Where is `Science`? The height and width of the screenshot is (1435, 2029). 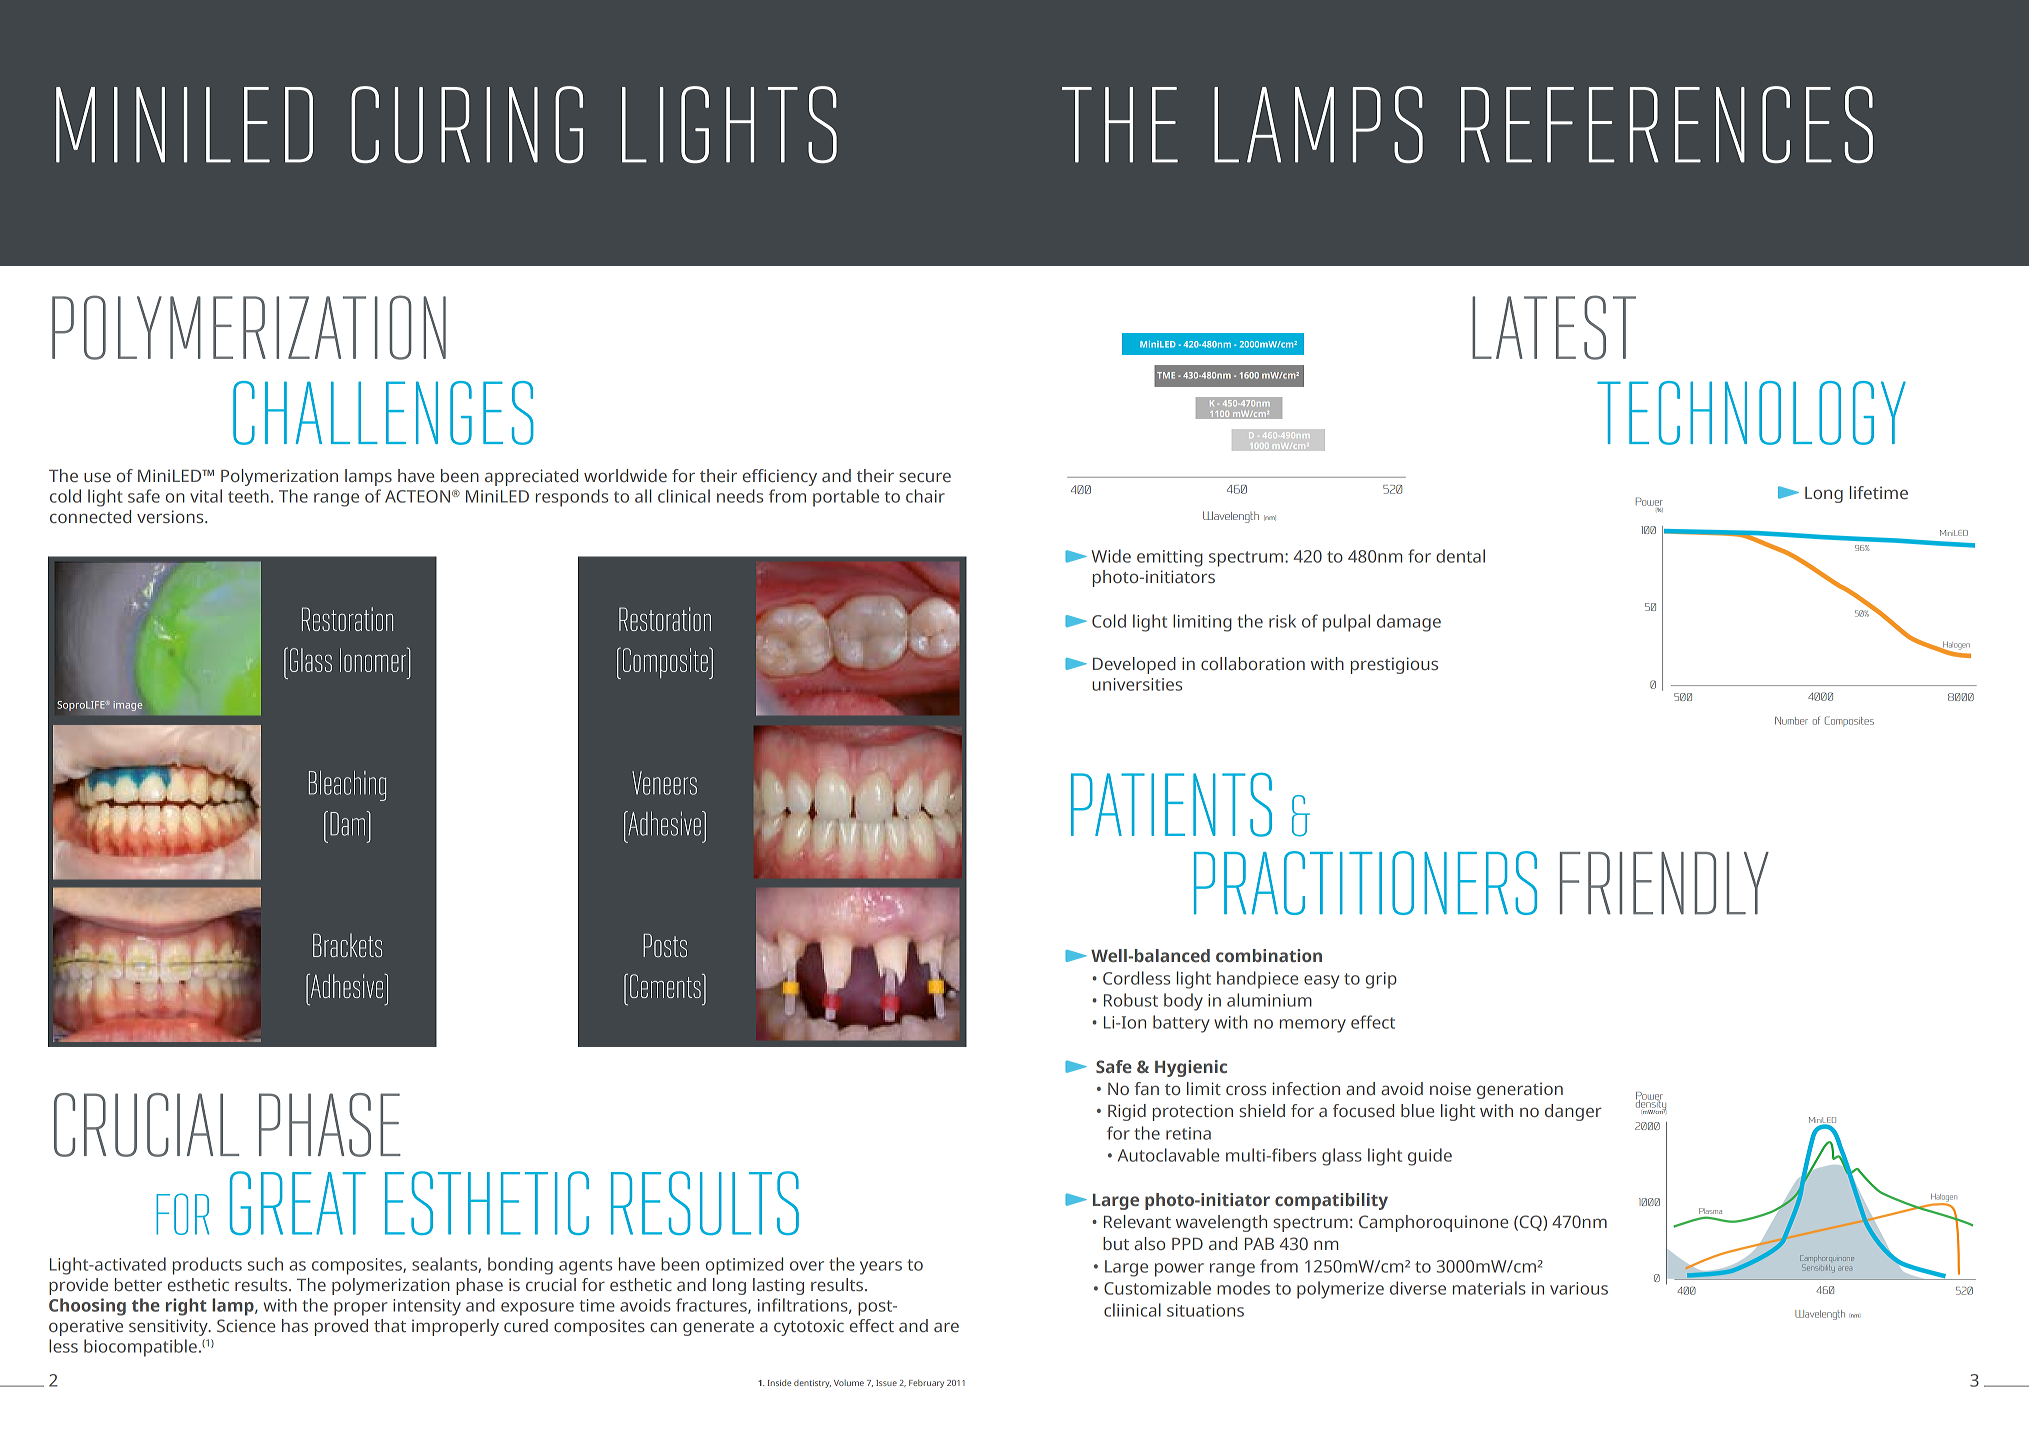
Science is located at coordinates (246, 1325).
